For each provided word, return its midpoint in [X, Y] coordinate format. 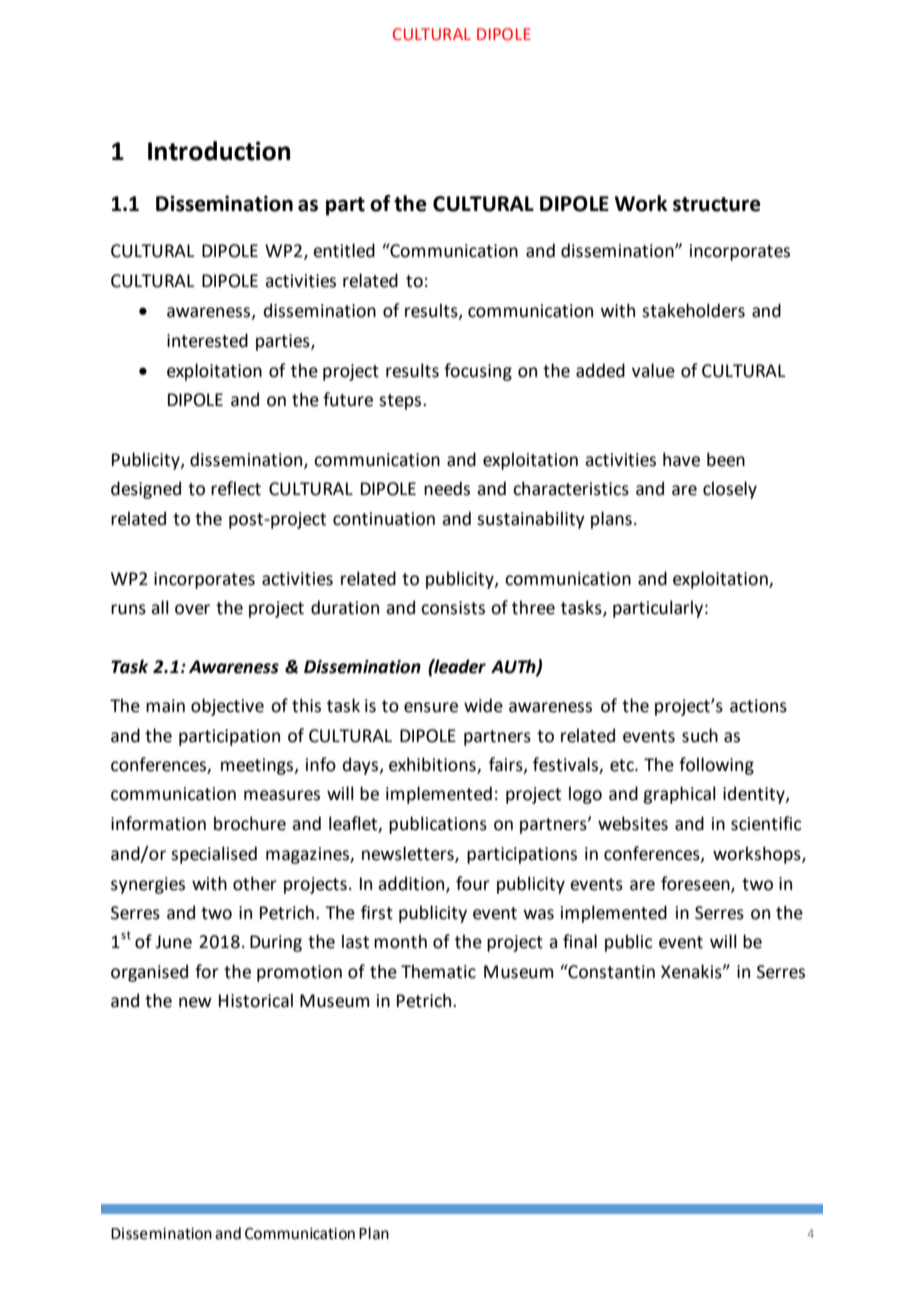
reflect [236, 488]
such [700, 735]
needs [447, 488]
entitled [344, 250]
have [681, 459]
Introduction [219, 151]
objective [227, 707]
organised [149, 973]
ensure [431, 707]
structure [717, 204]
